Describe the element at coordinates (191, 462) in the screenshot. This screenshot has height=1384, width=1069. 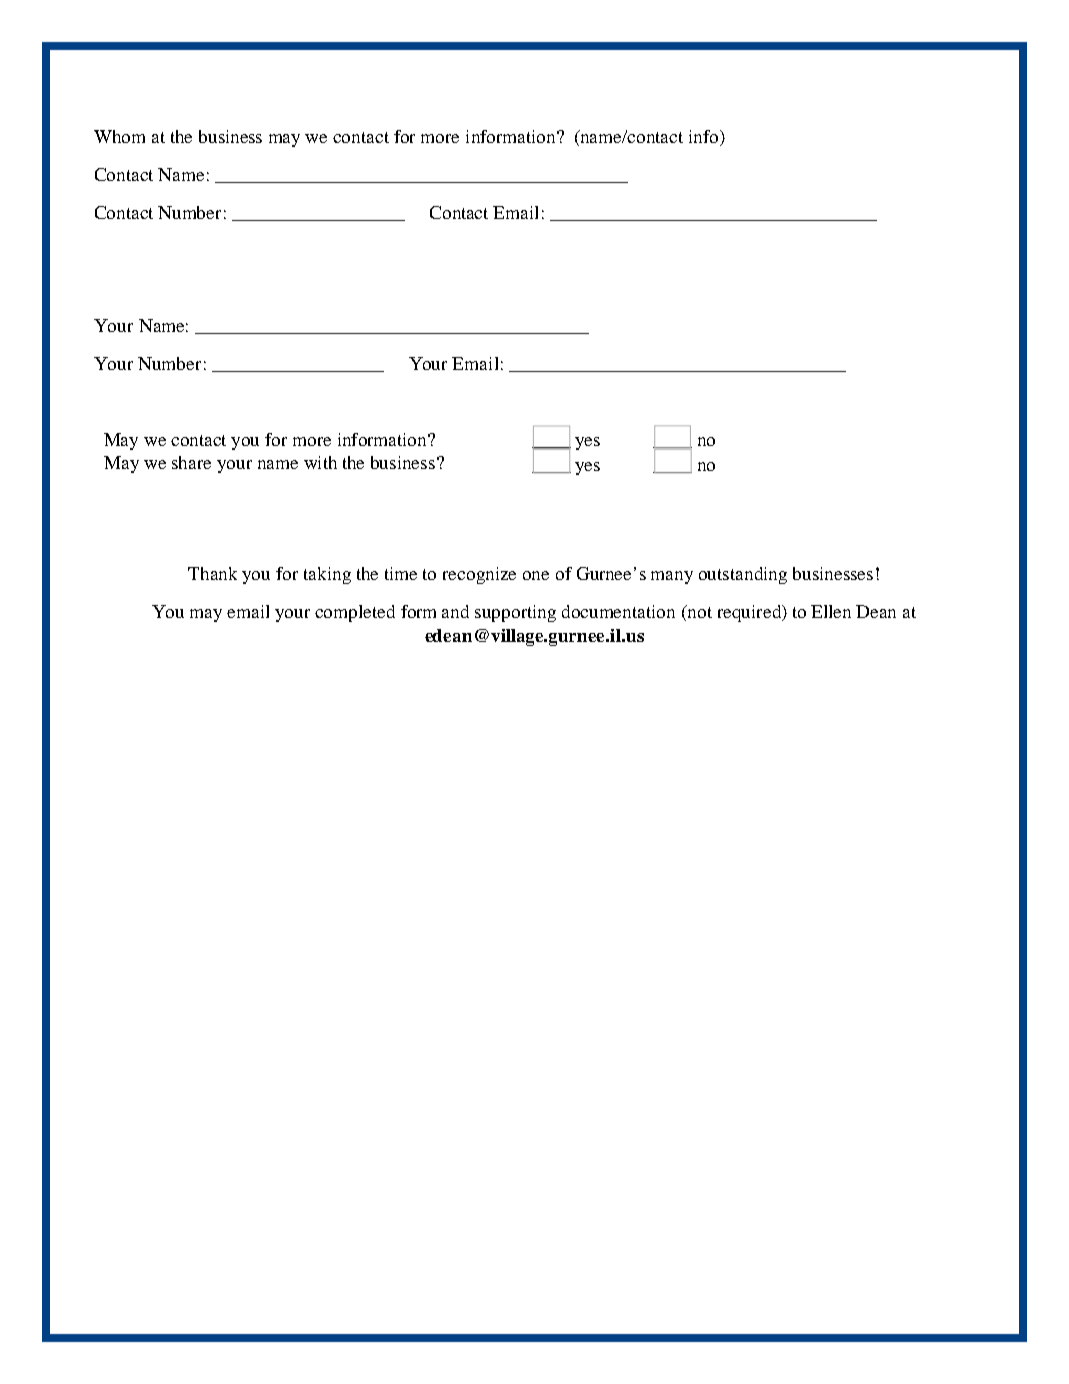
I see `share` at that location.
